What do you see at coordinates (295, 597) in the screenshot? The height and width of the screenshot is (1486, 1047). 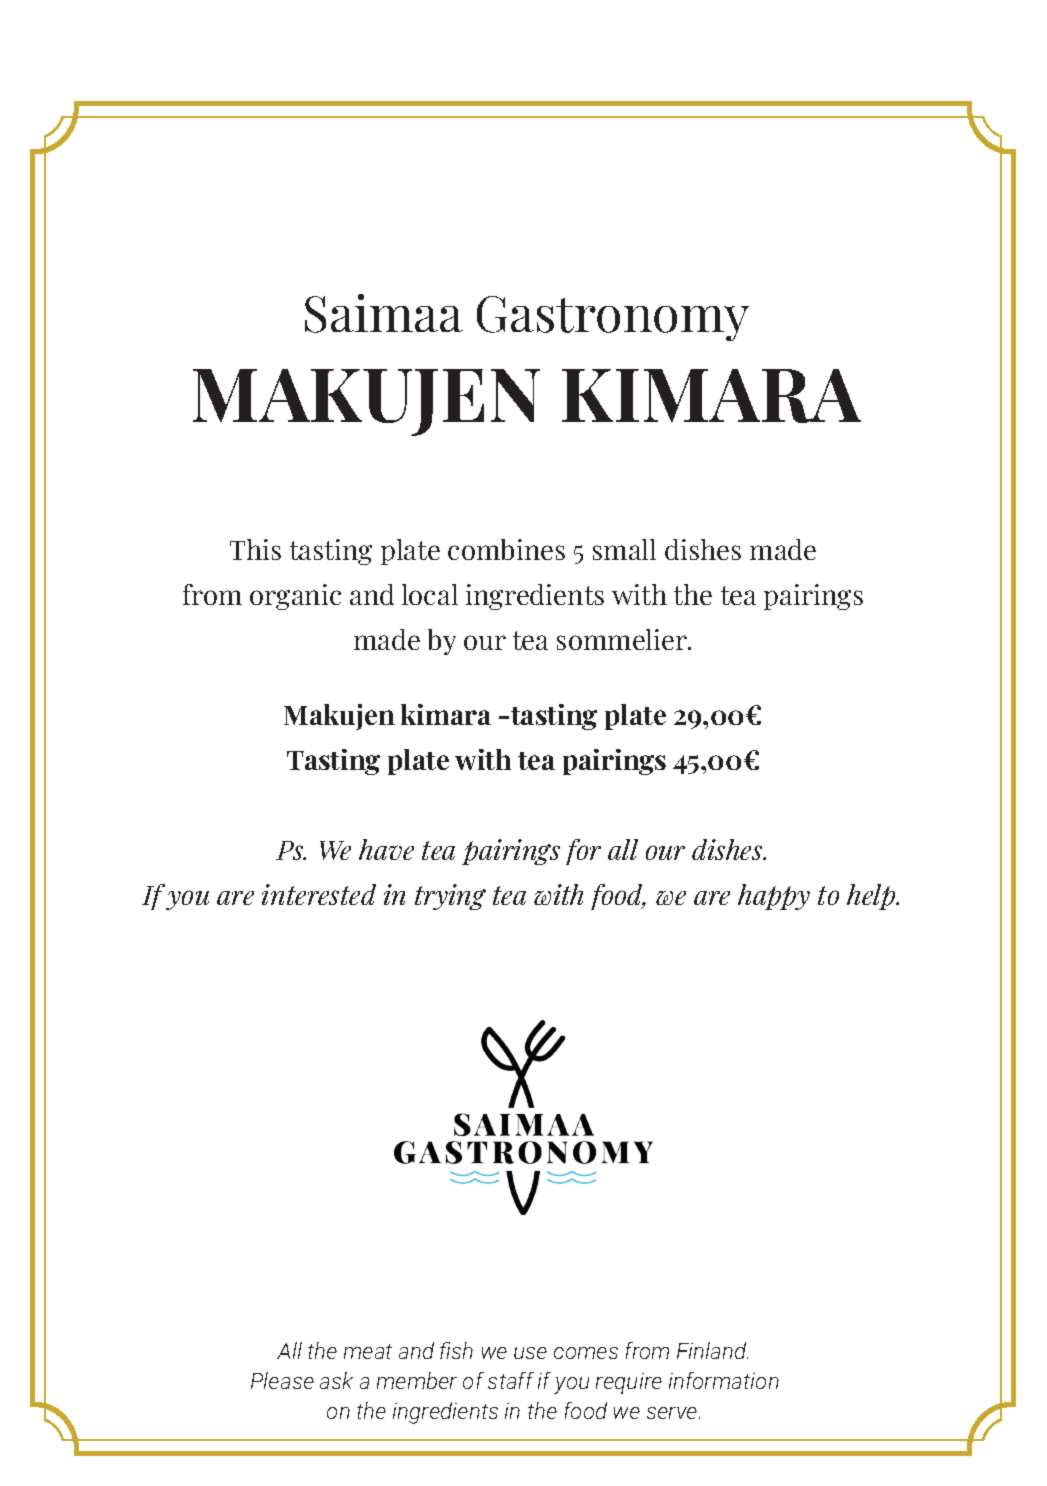 I see `organic` at bounding box center [295, 597].
